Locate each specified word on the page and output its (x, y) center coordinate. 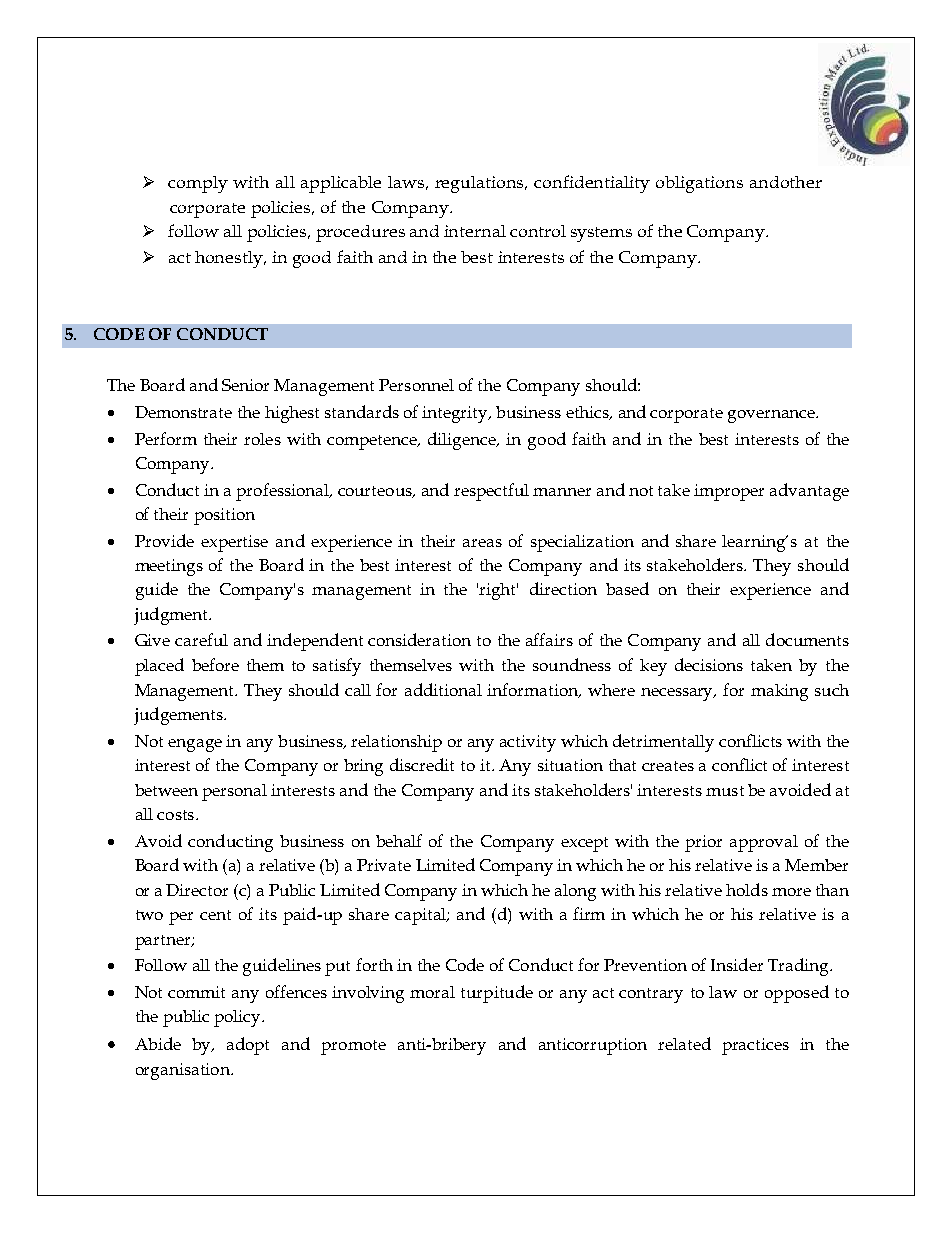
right (498, 591)
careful (201, 639)
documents (807, 639)
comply (198, 184)
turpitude (497, 994)
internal (475, 231)
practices (755, 1046)
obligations (699, 184)
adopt (248, 1046)
